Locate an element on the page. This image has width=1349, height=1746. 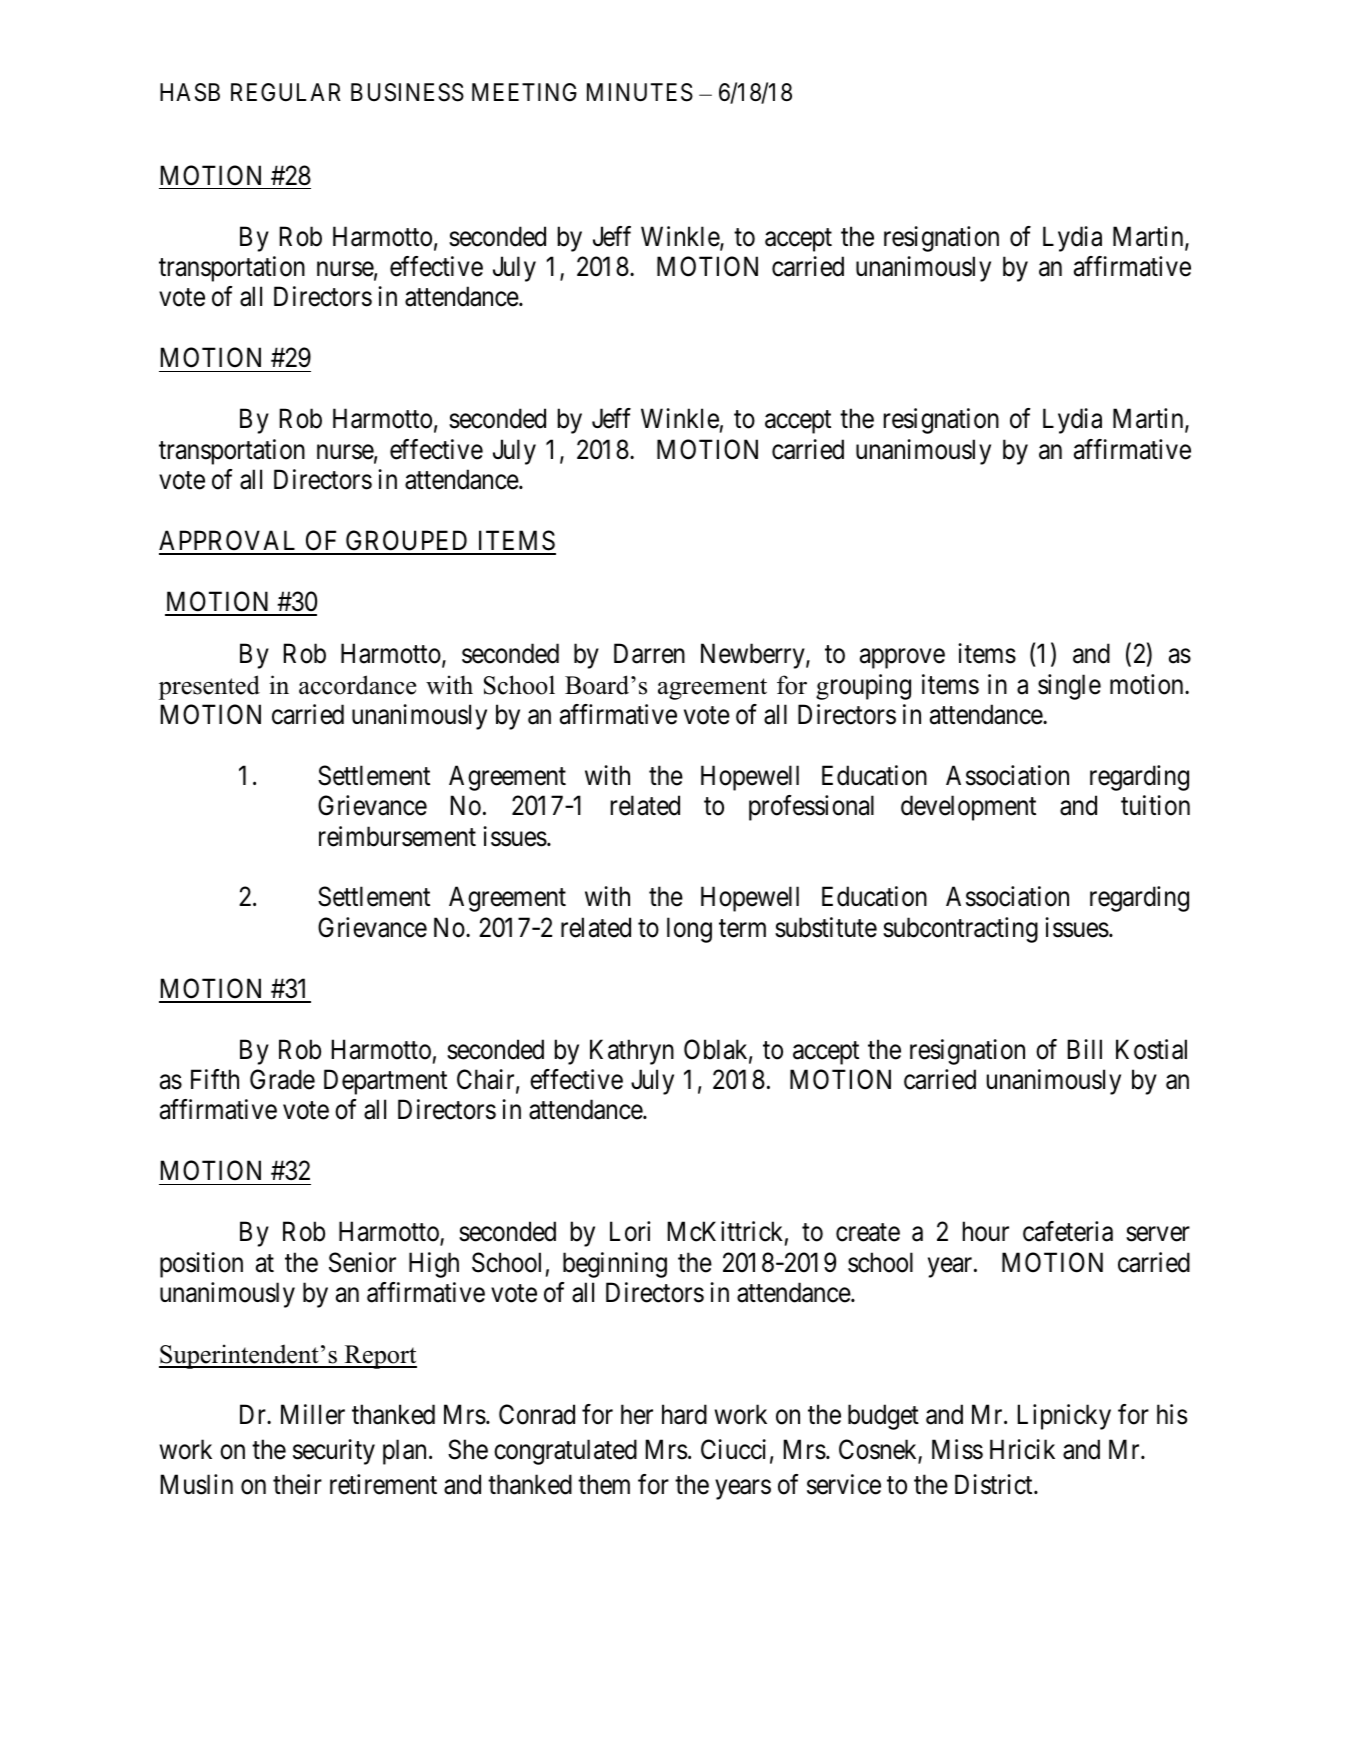
long is located at coordinates (689, 930).
